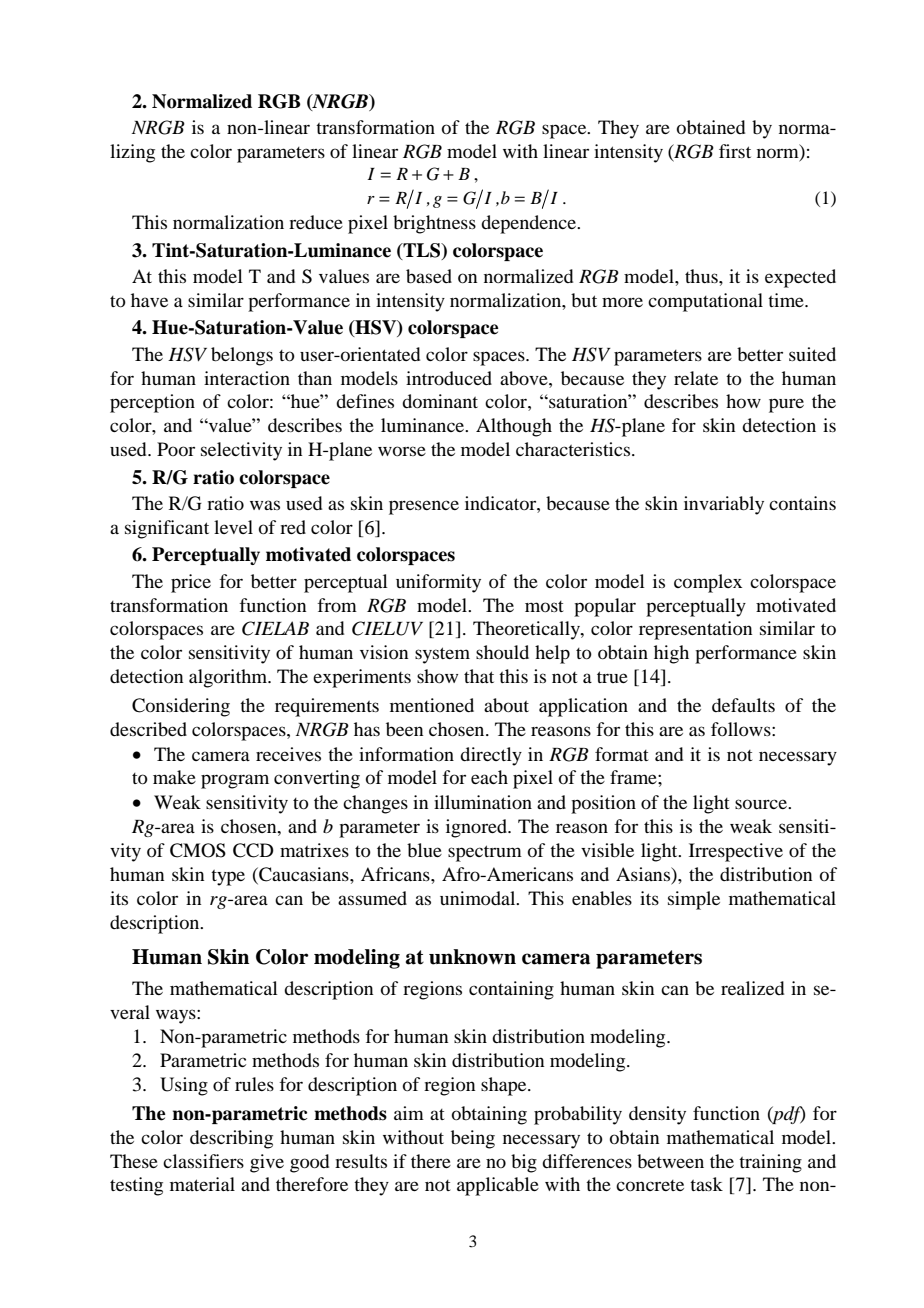 This image has width=924, height=1308. What do you see at coordinates (198, 850) in the image?
I see `CMOS` at bounding box center [198, 850].
